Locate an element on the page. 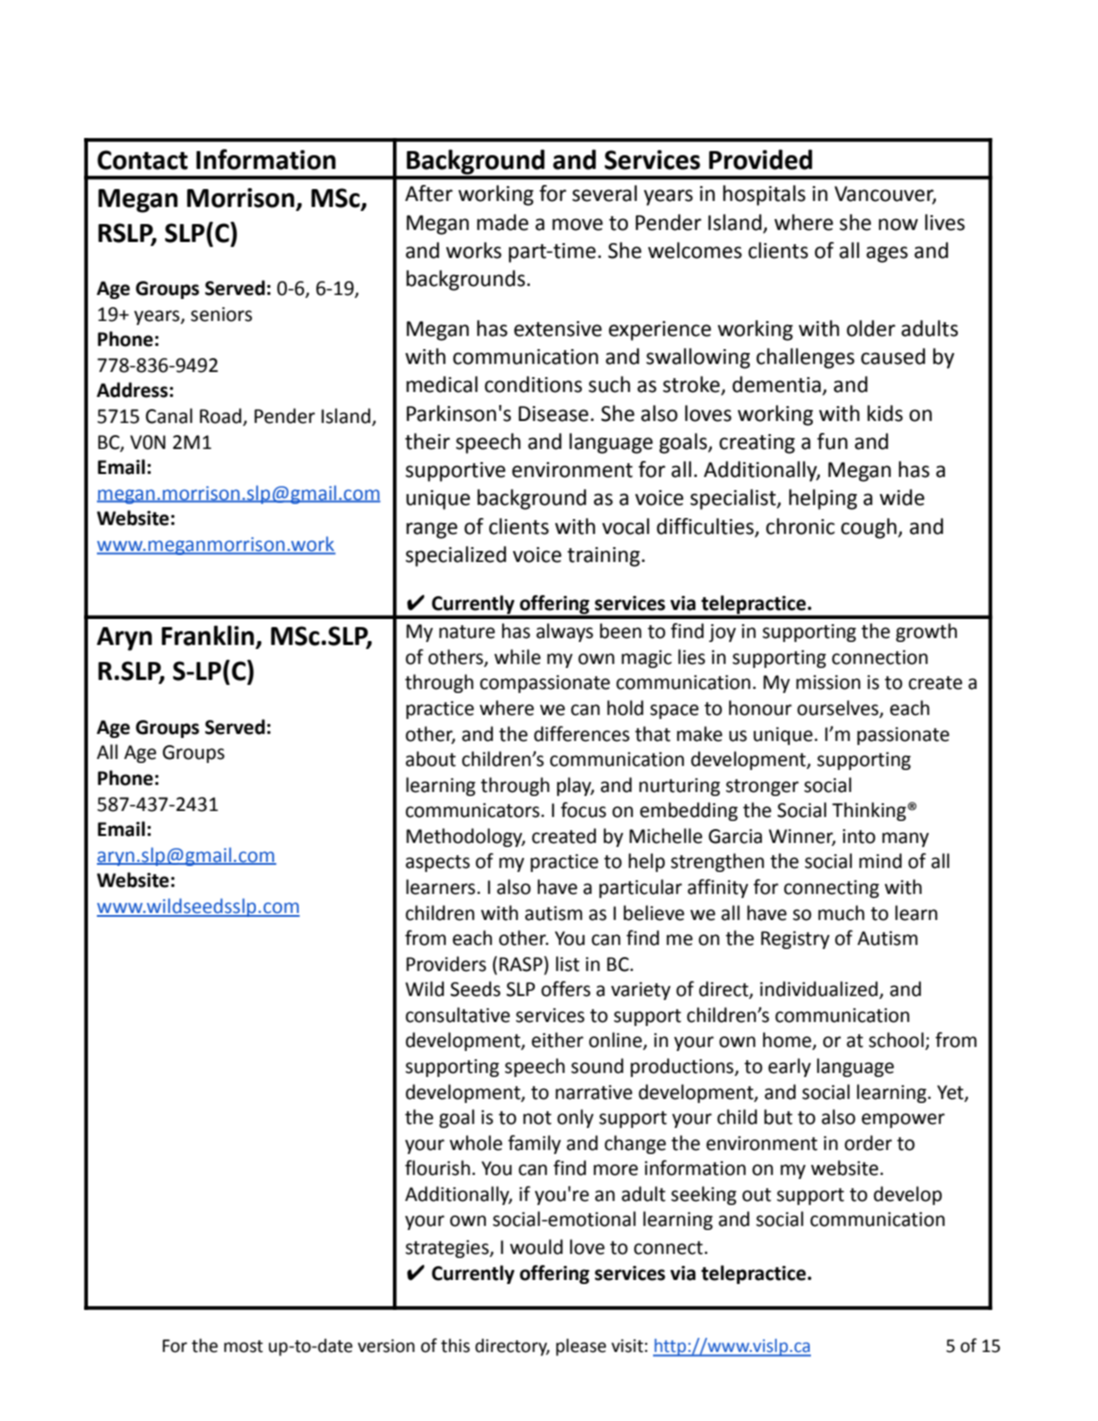 This page has width=1098, height=1421. Franklin is located at coordinates (208, 635).
